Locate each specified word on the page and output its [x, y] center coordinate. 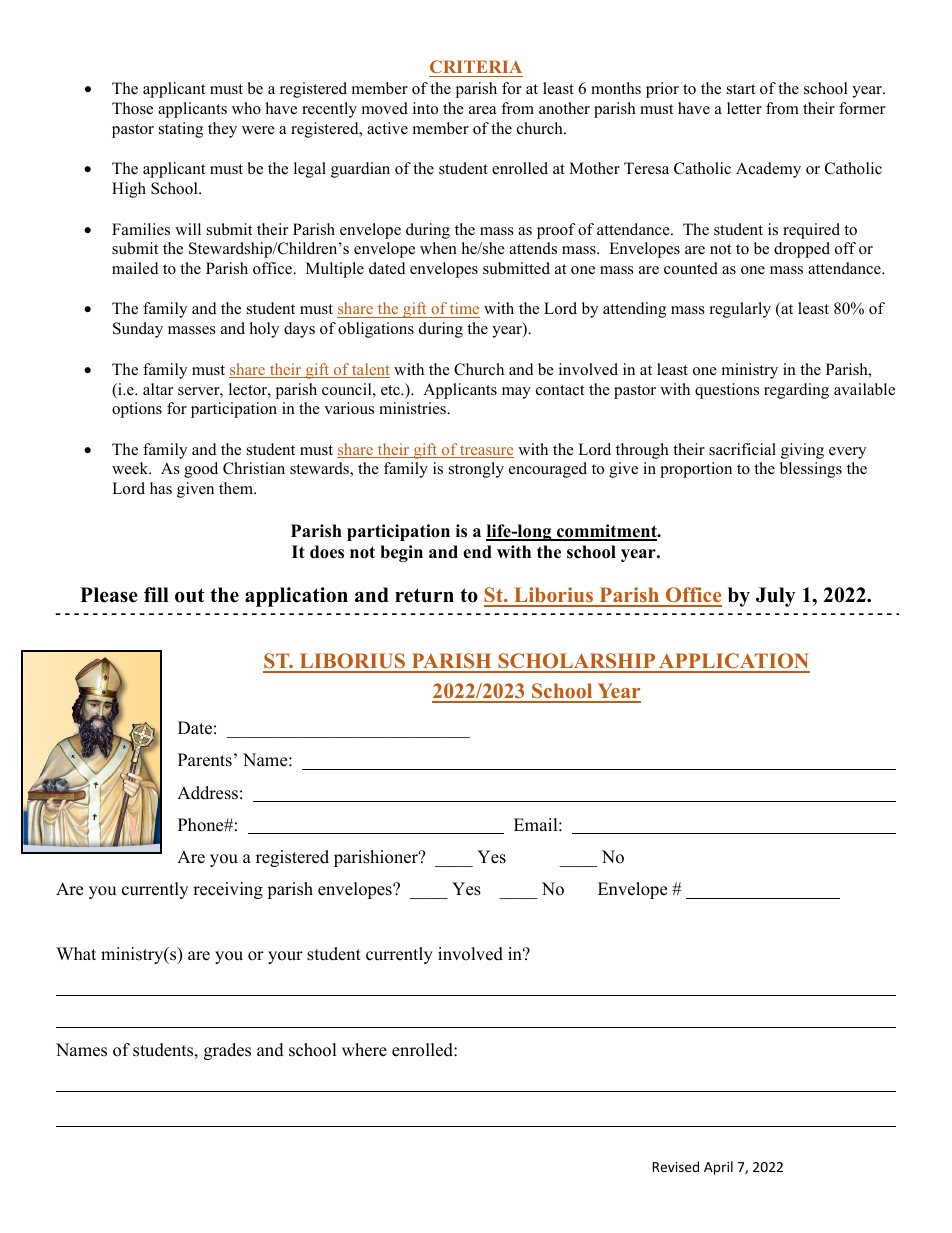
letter [744, 108]
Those [132, 108]
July [776, 597]
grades [227, 1051]
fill [156, 594]
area [482, 110]
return [424, 595]
